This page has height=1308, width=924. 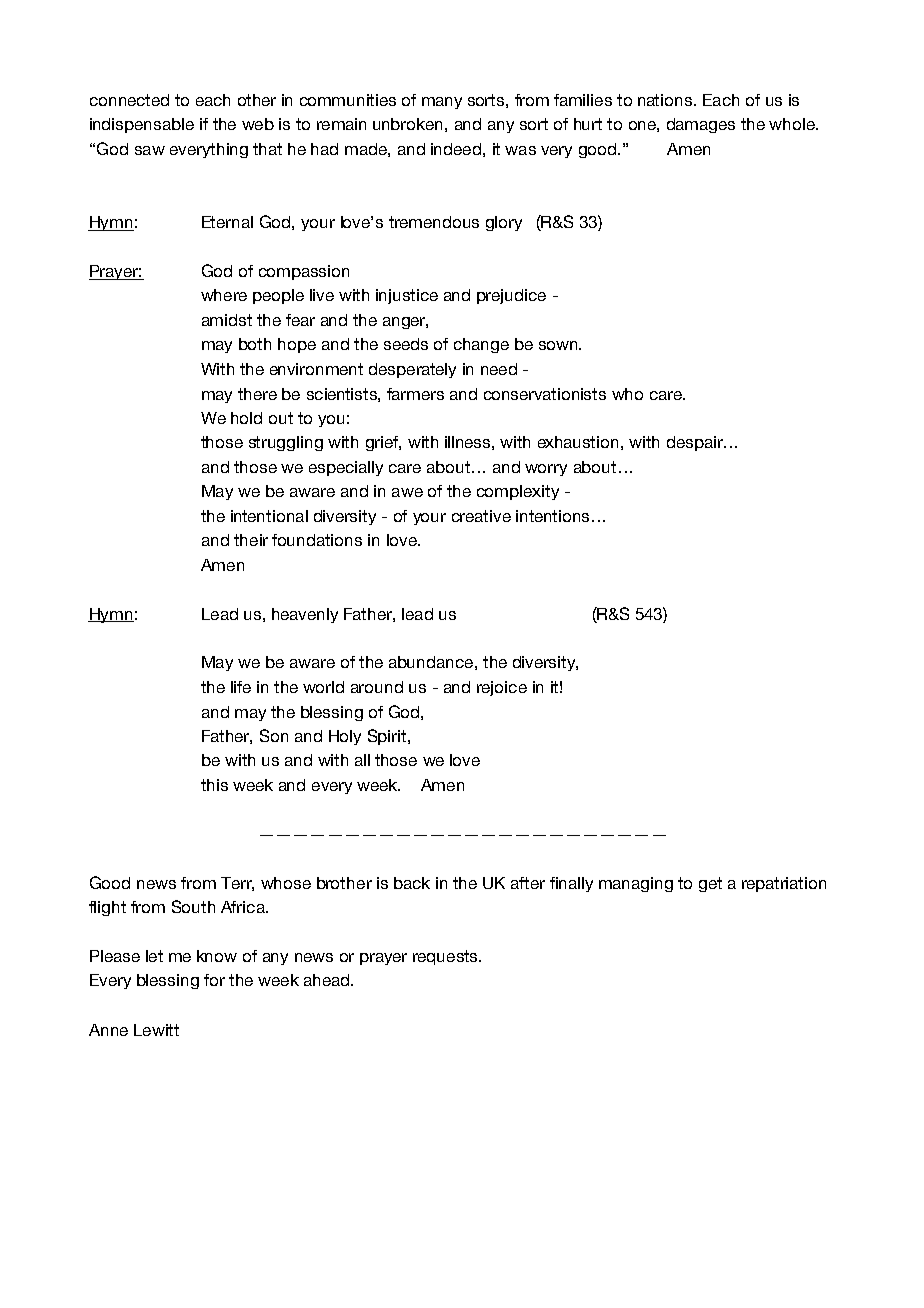 What do you see at coordinates (214, 980) in the page?
I see `for` at bounding box center [214, 980].
